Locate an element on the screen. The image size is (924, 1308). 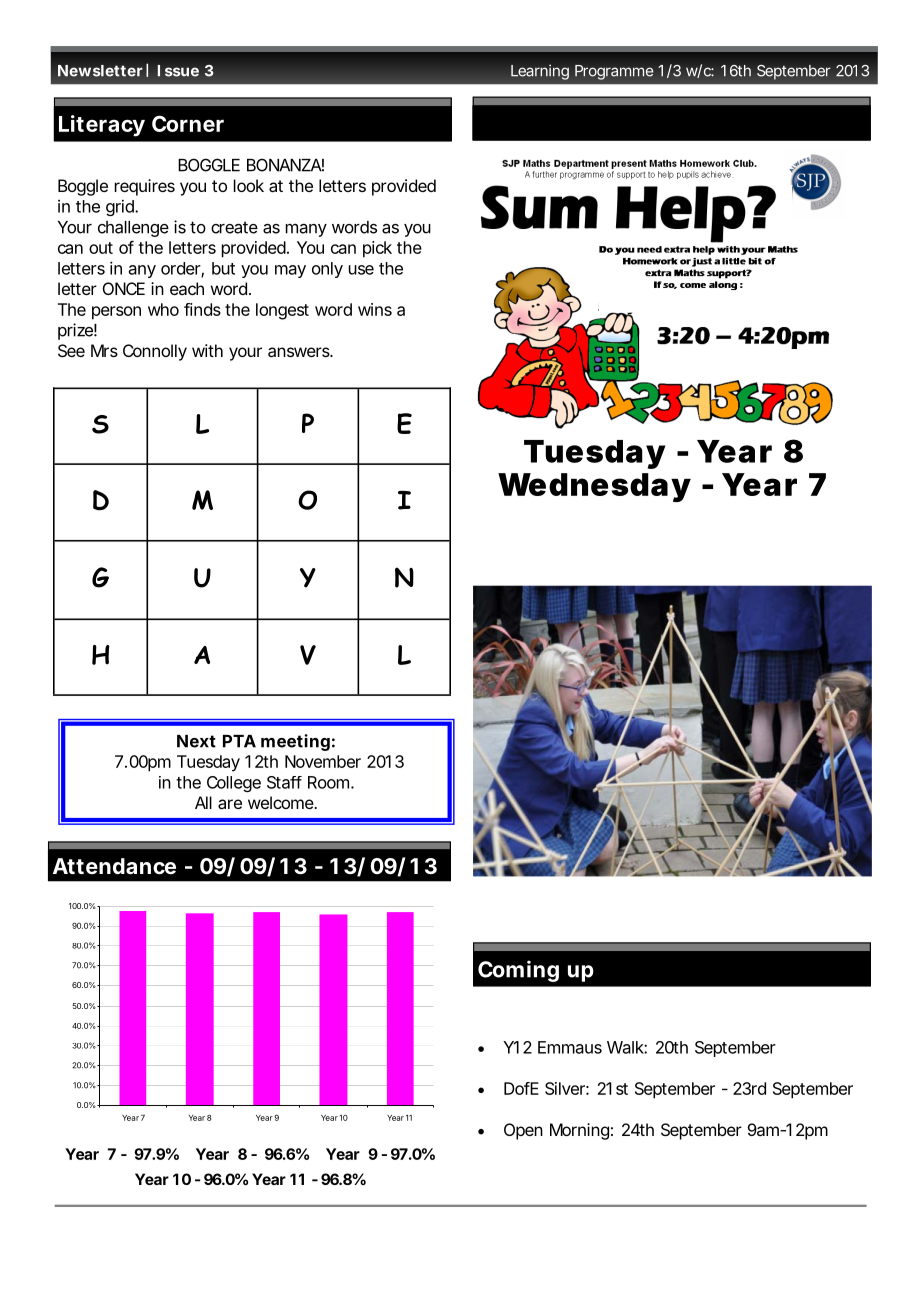
Connolly is located at coordinates (155, 352).
